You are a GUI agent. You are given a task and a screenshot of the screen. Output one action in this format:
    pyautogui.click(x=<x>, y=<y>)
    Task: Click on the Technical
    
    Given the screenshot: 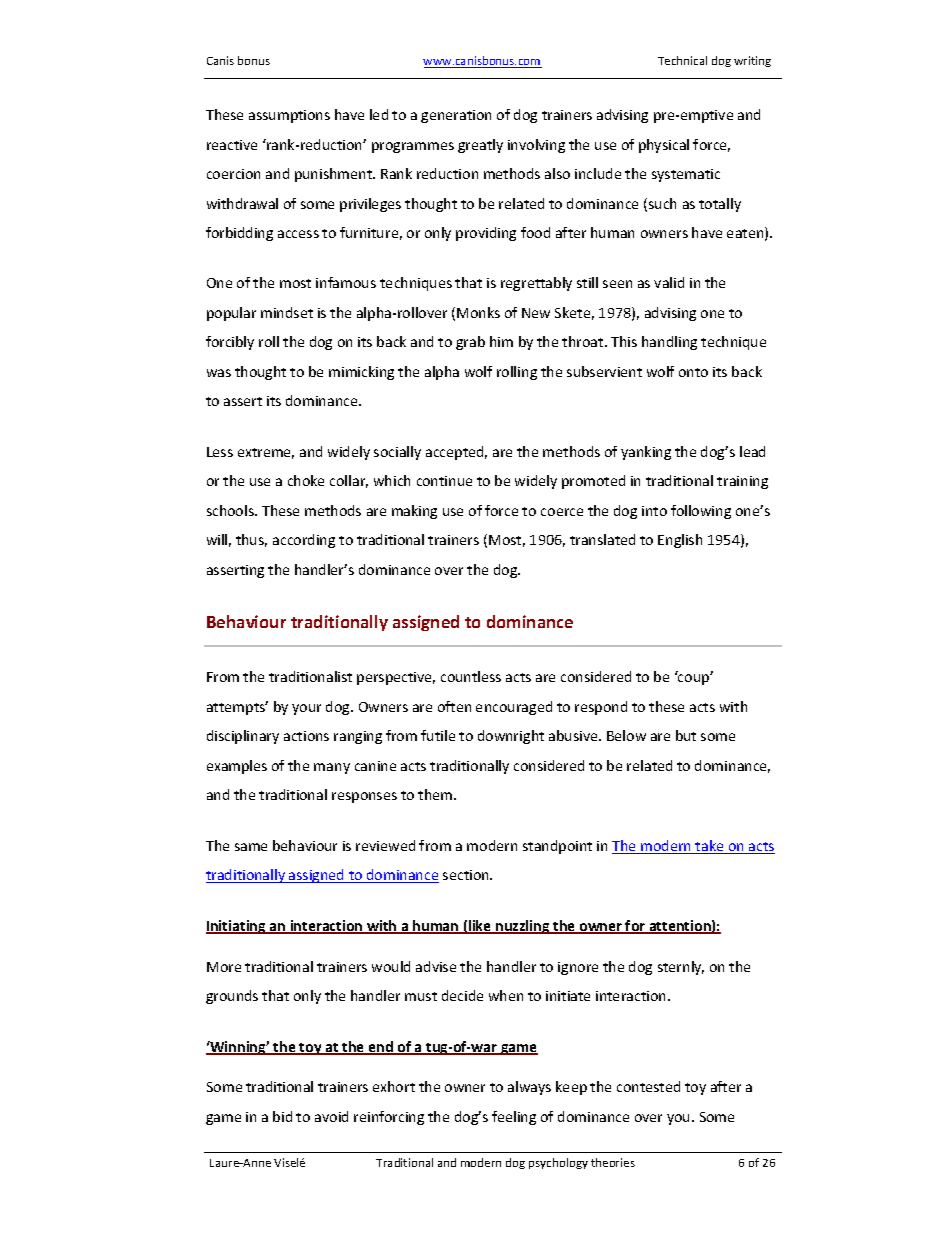 What is the action you would take?
    pyautogui.click(x=682, y=60)
